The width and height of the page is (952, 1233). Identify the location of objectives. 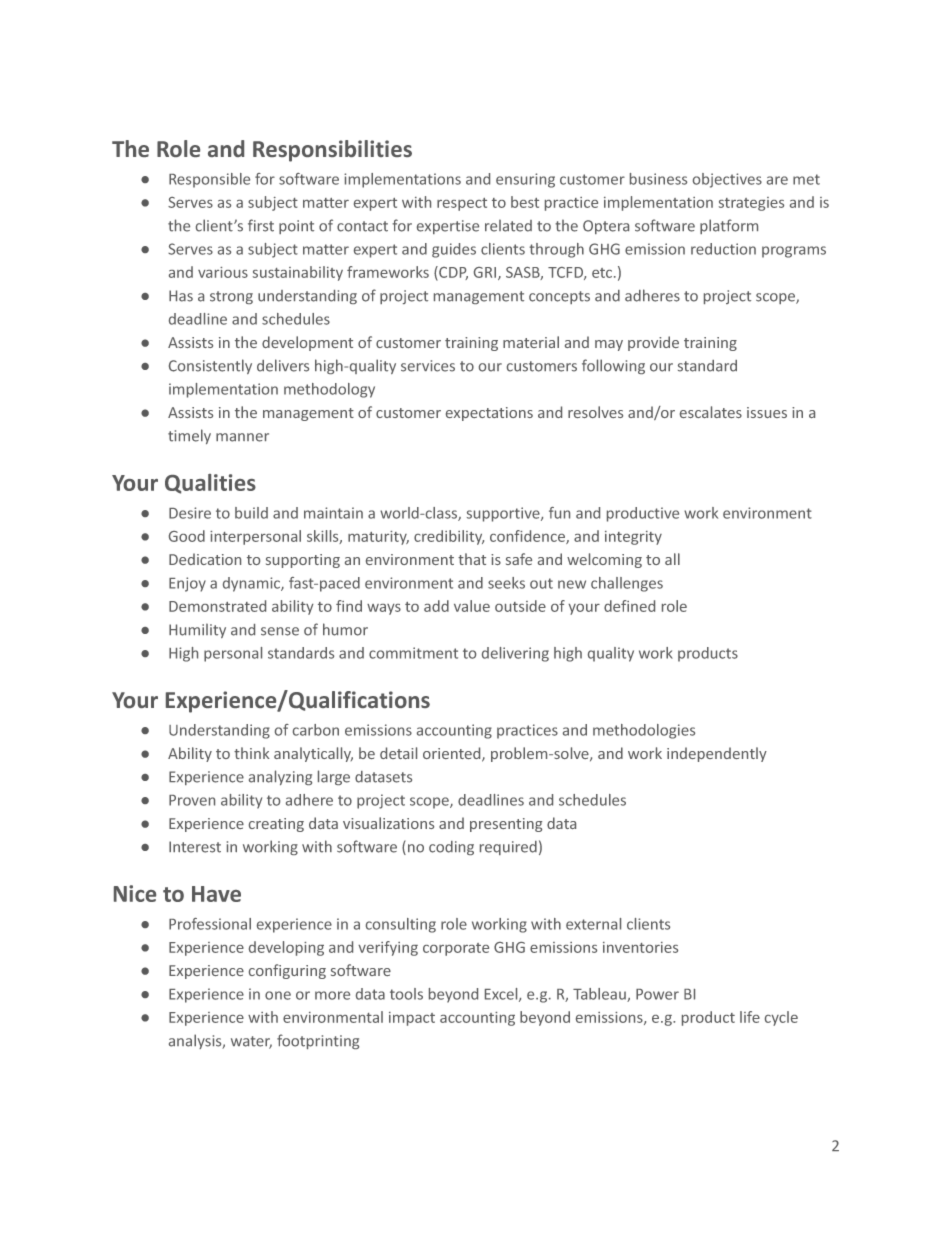
(727, 180).
